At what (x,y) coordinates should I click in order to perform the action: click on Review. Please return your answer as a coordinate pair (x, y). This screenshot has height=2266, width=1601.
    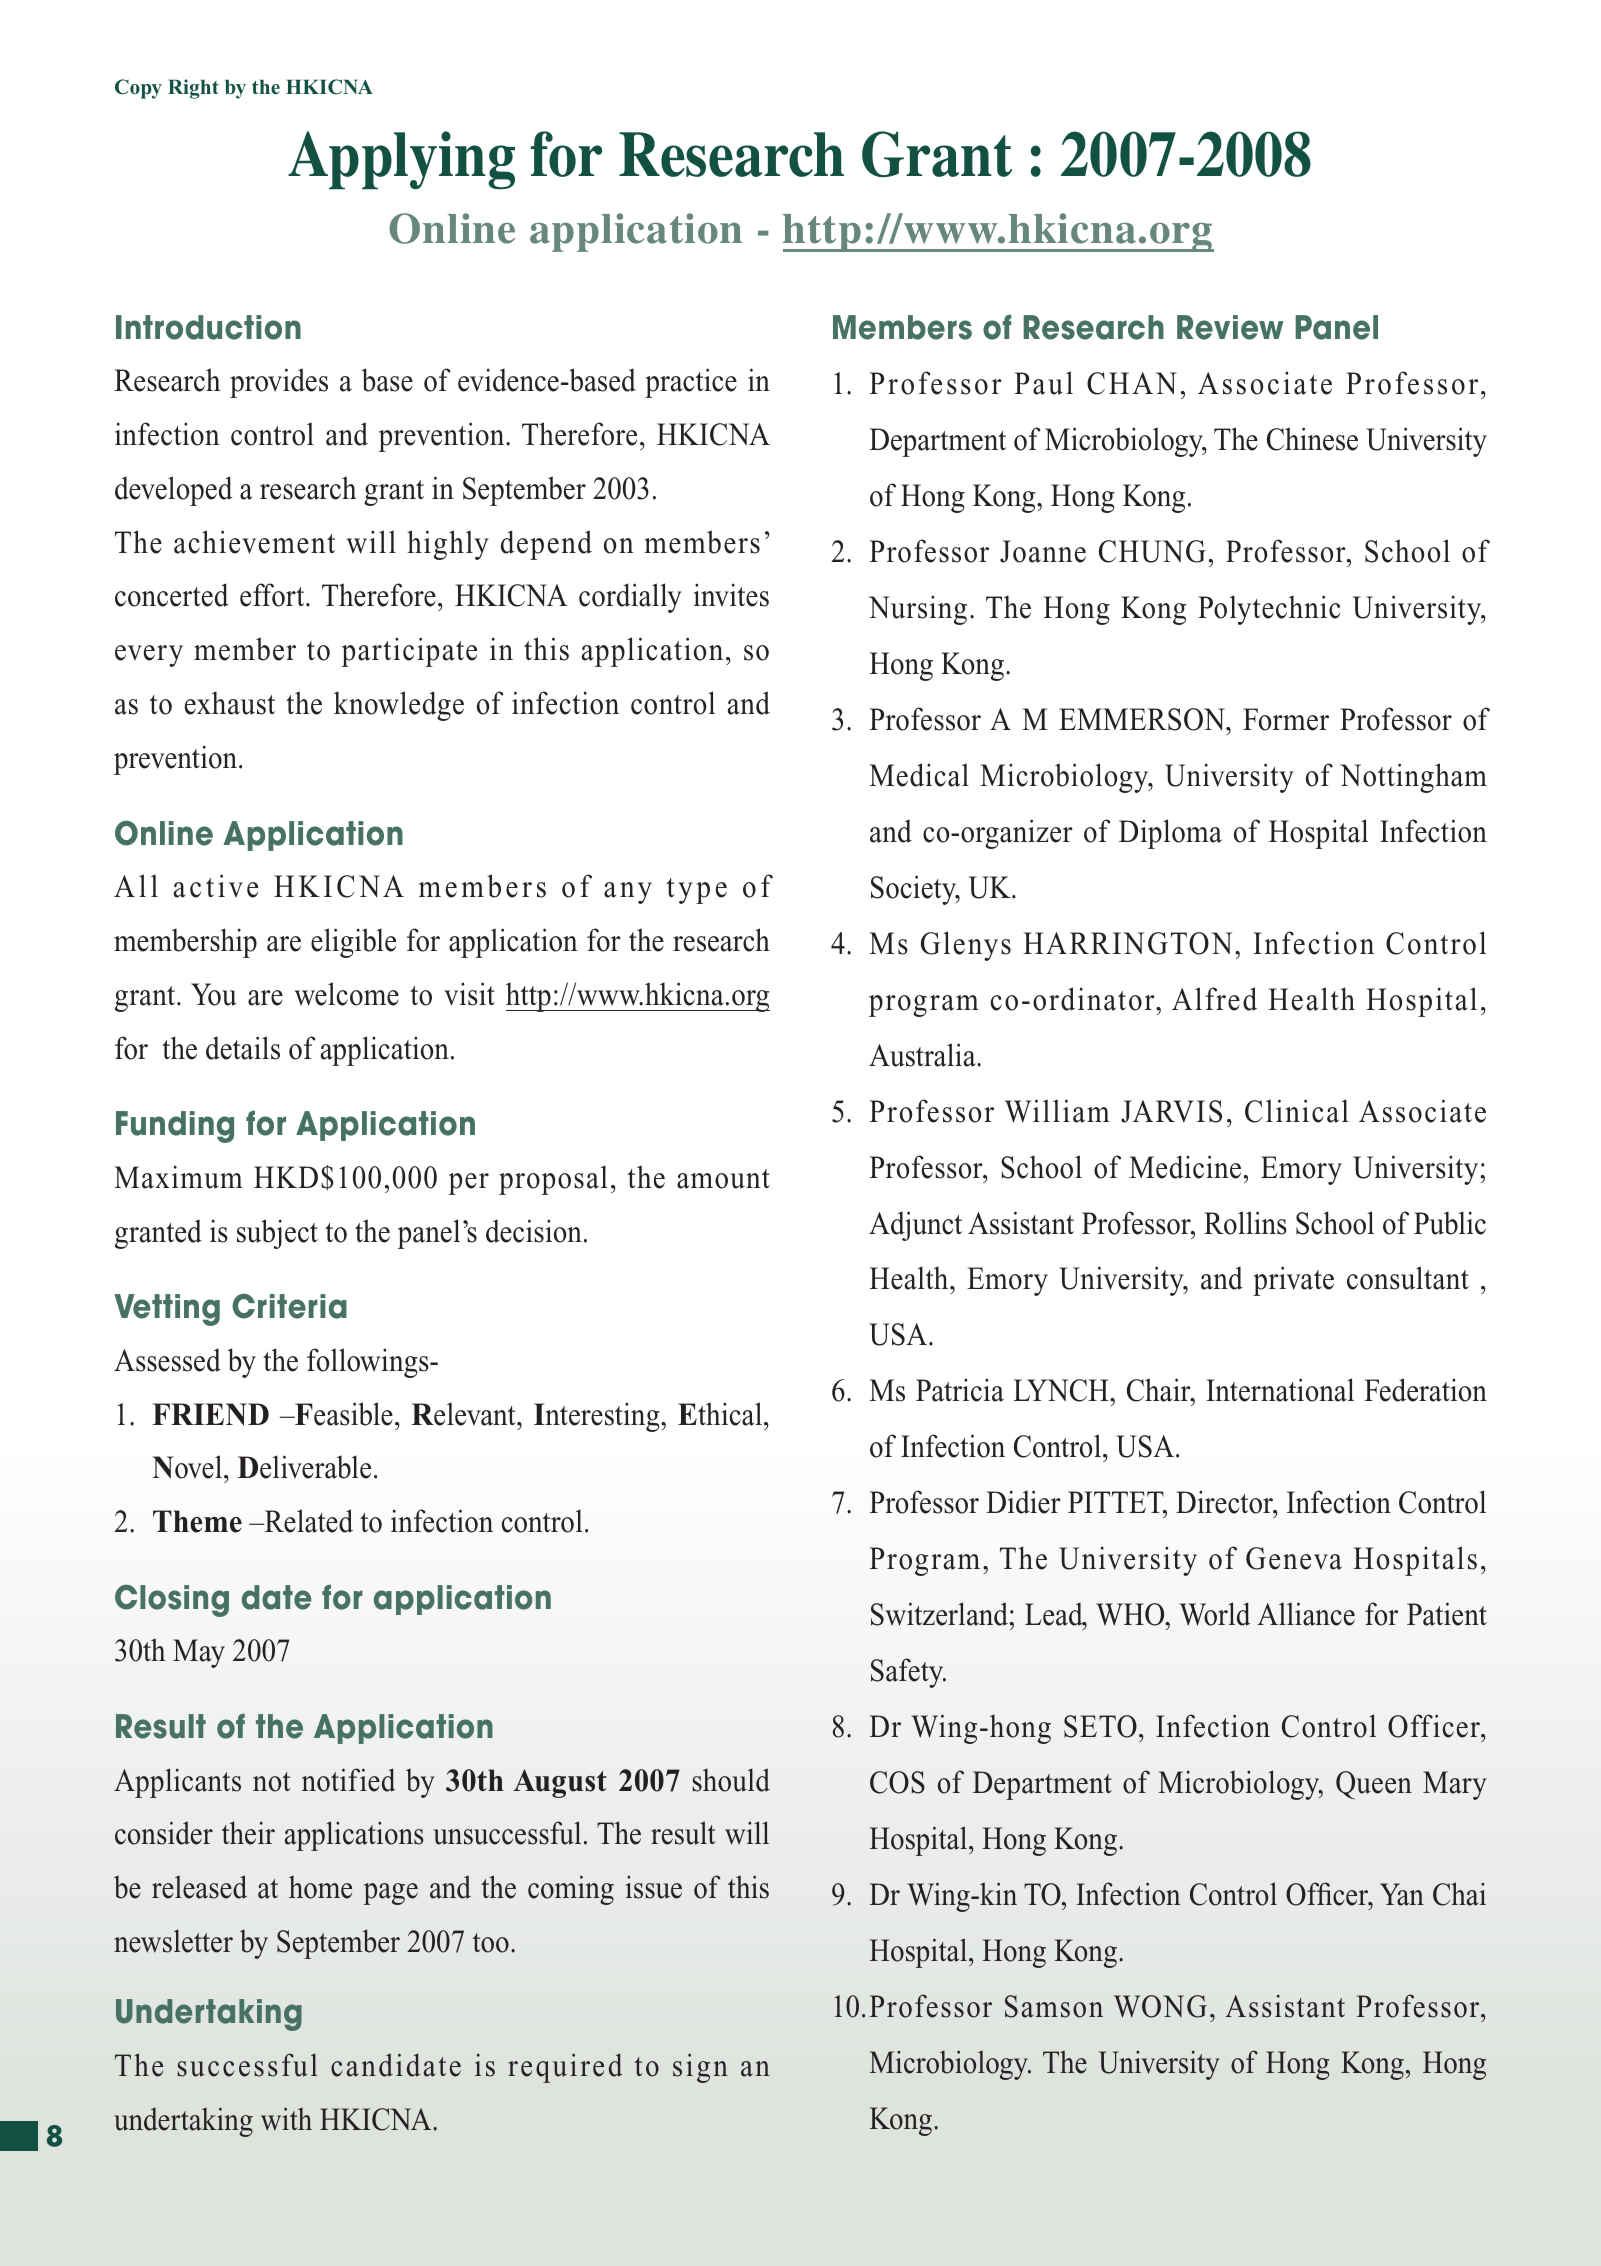
    Looking at the image, I should click on (1230, 327).
